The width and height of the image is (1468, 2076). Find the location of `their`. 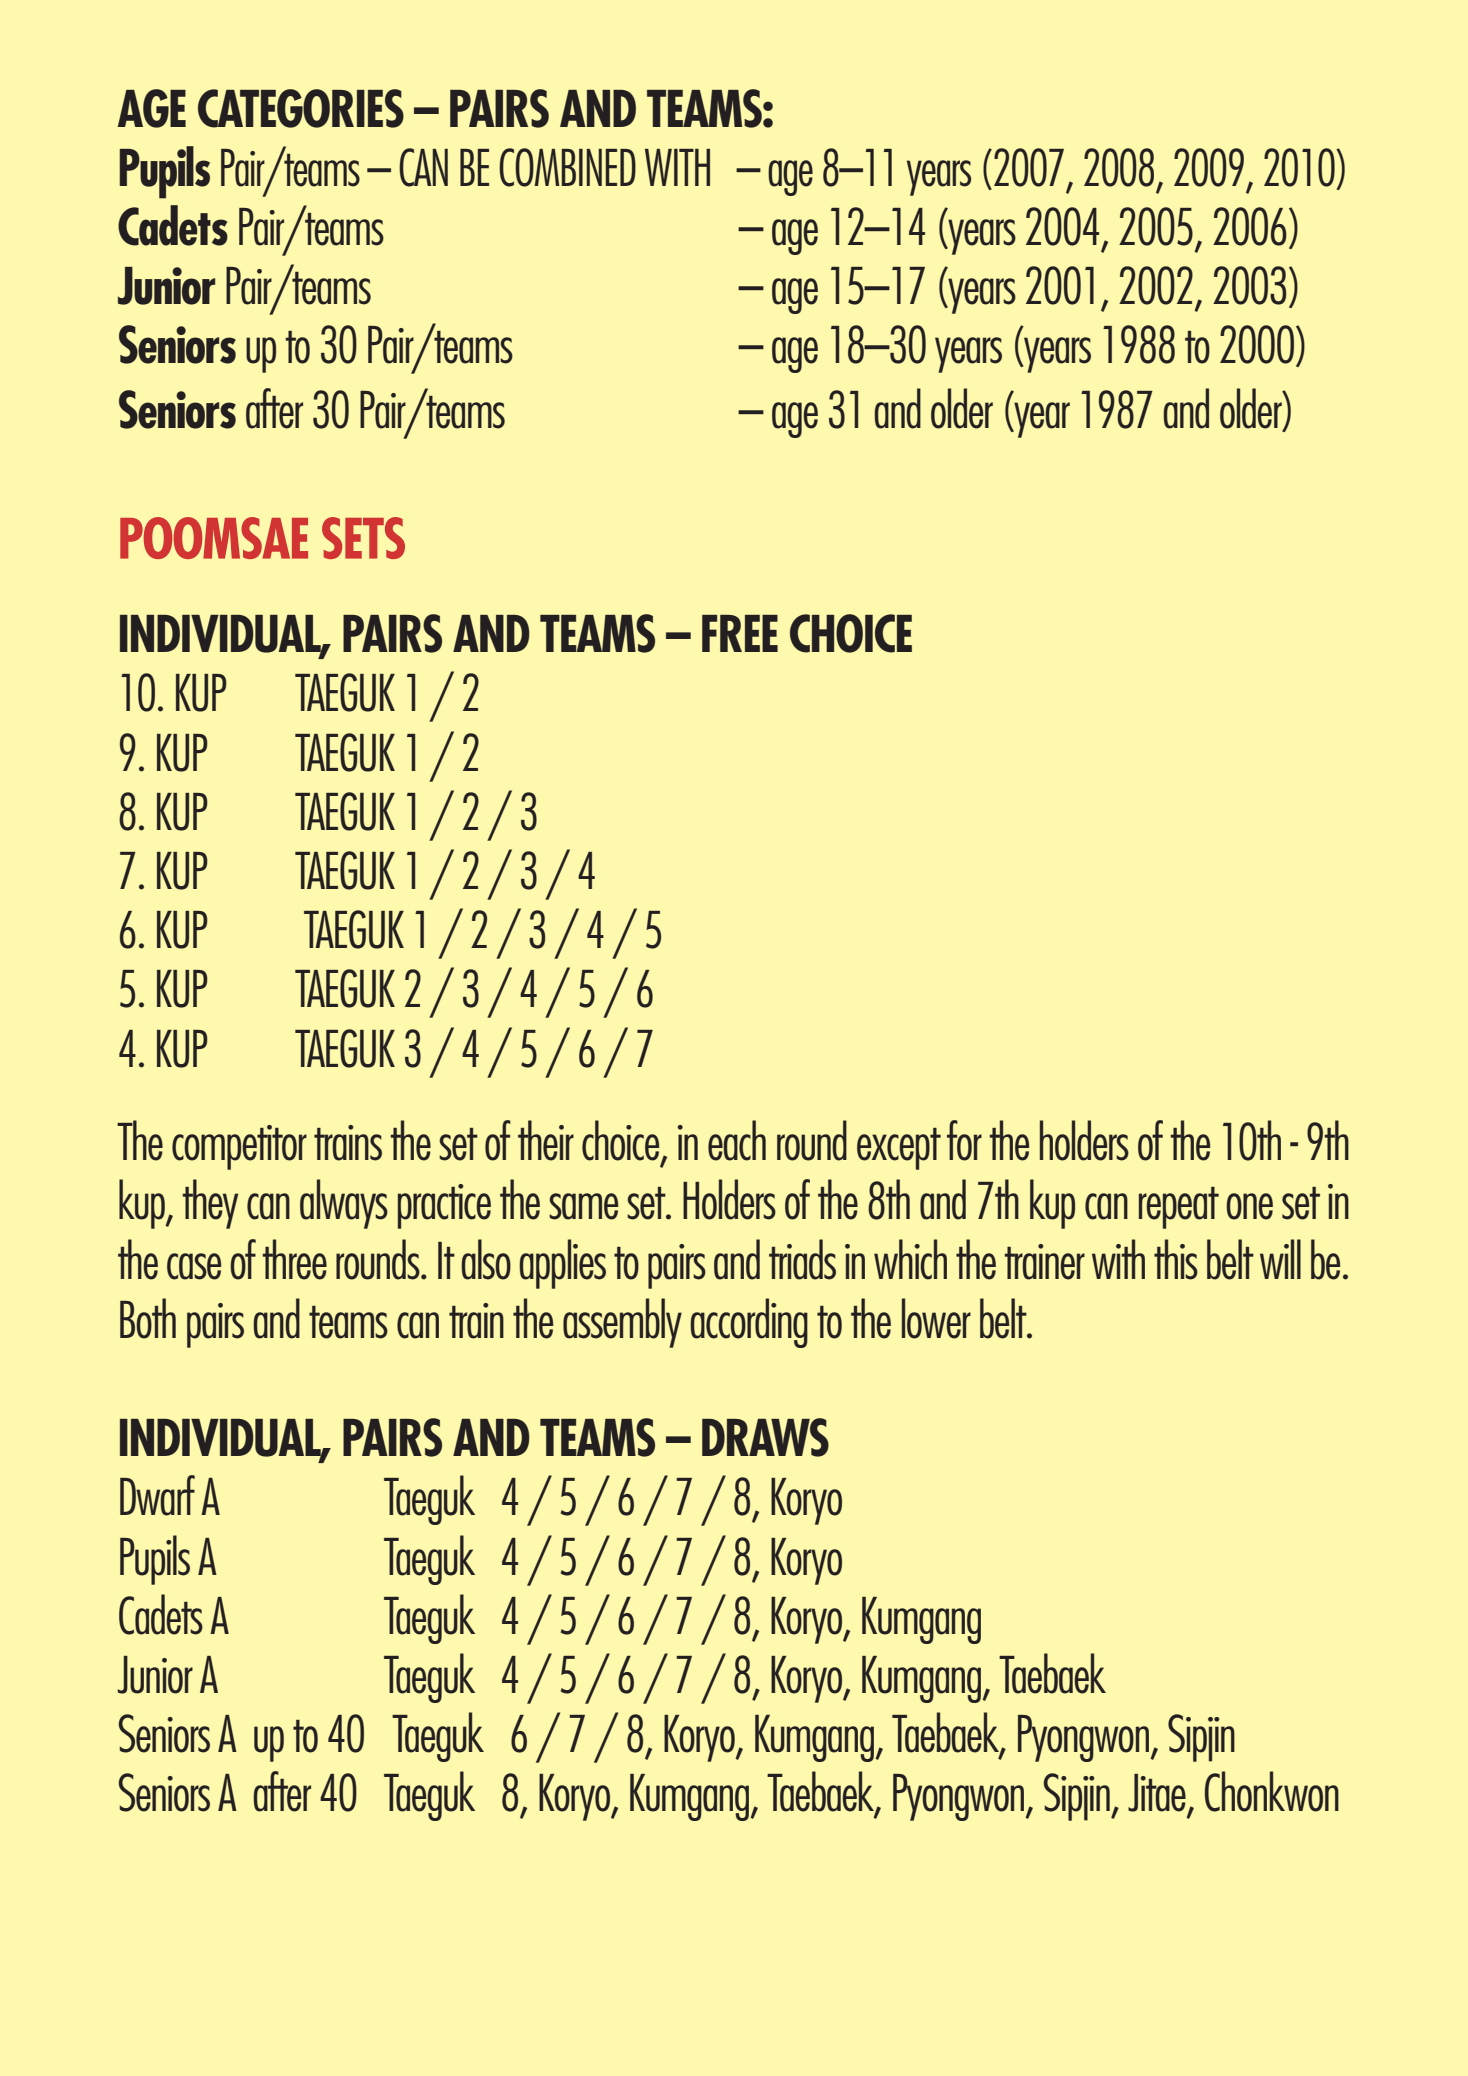

their is located at coordinates (546, 1140).
